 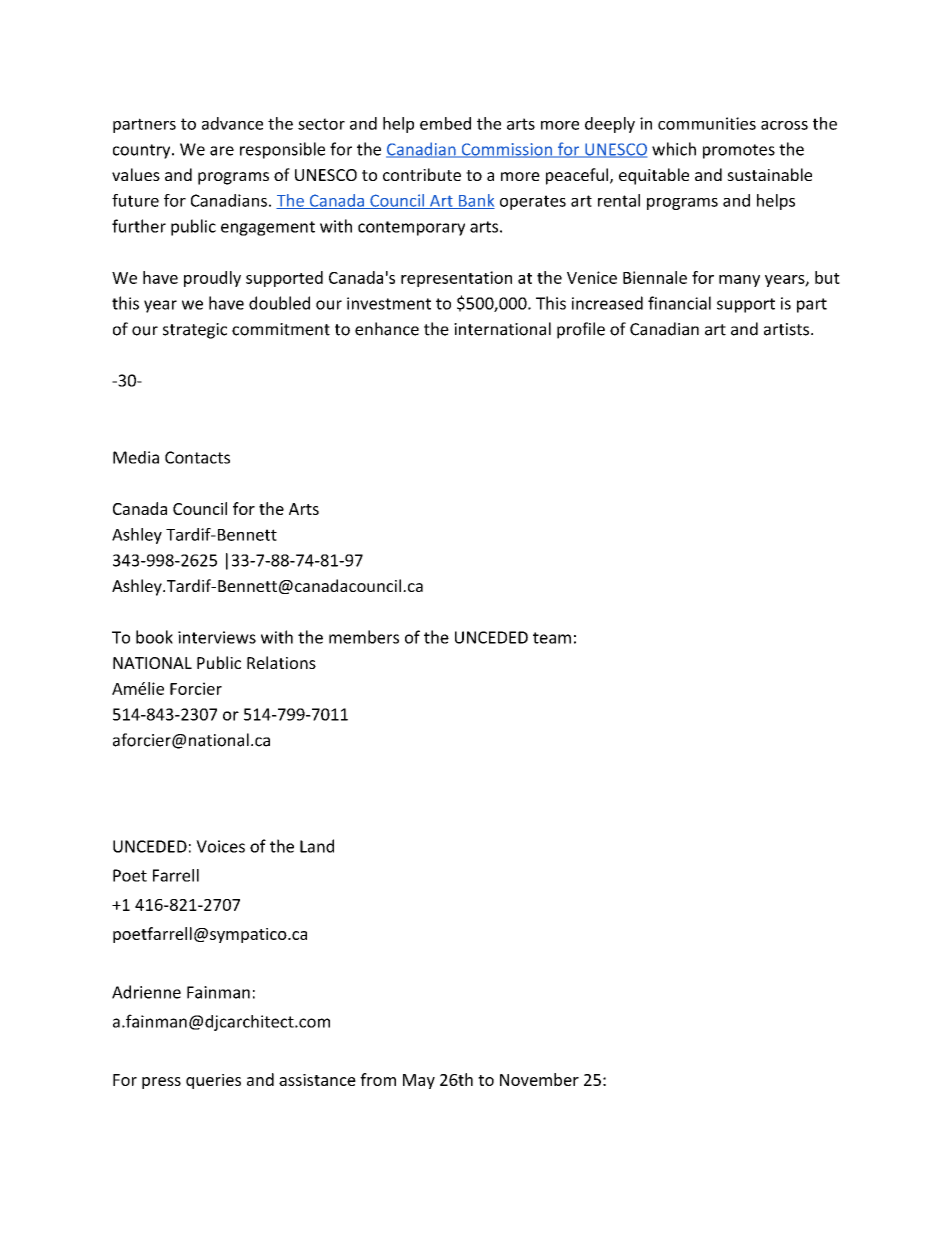 I want to click on team, so click(x=552, y=638).
